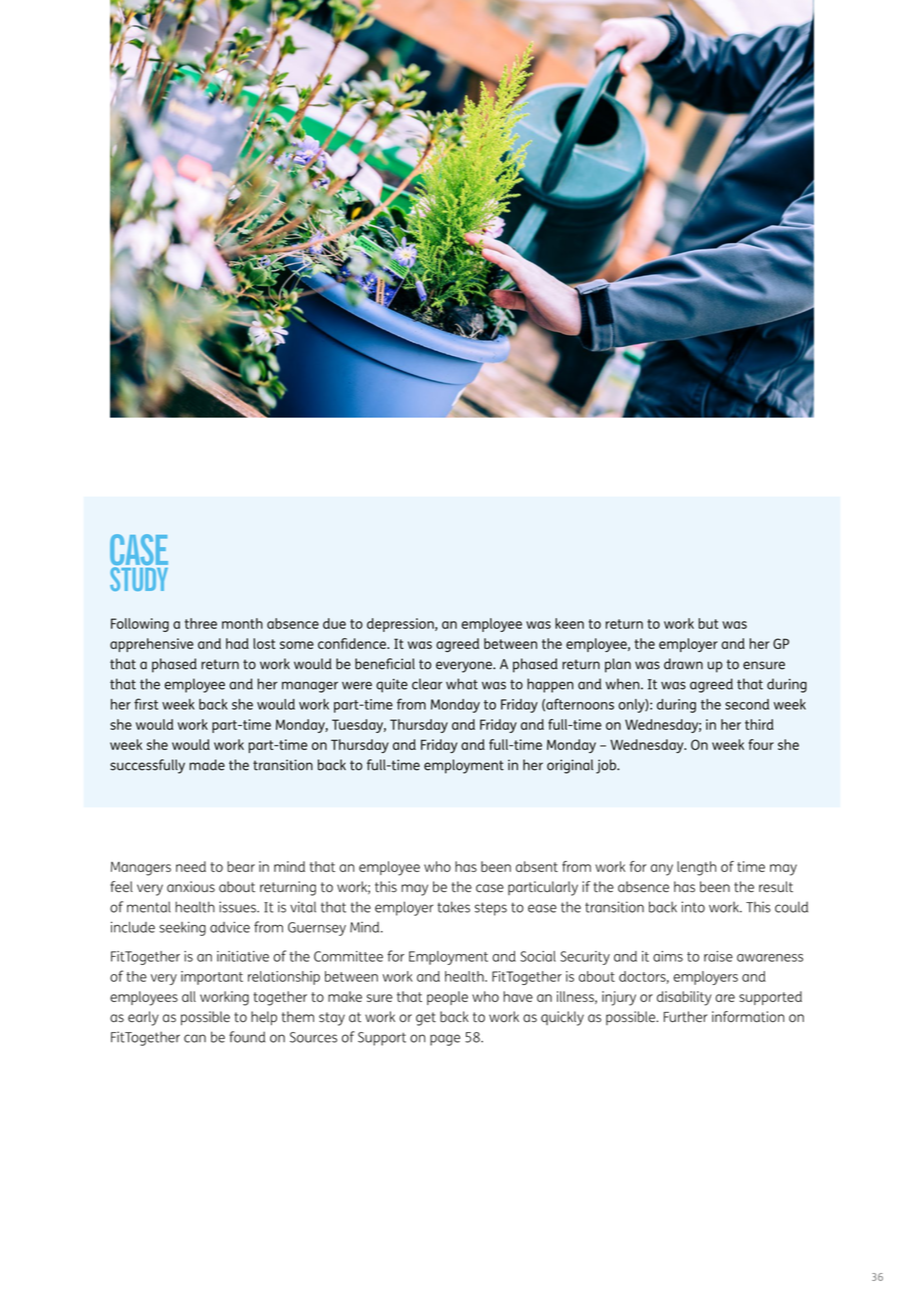  What do you see at coordinates (453, 907) in the screenshot?
I see `takes` at bounding box center [453, 907].
